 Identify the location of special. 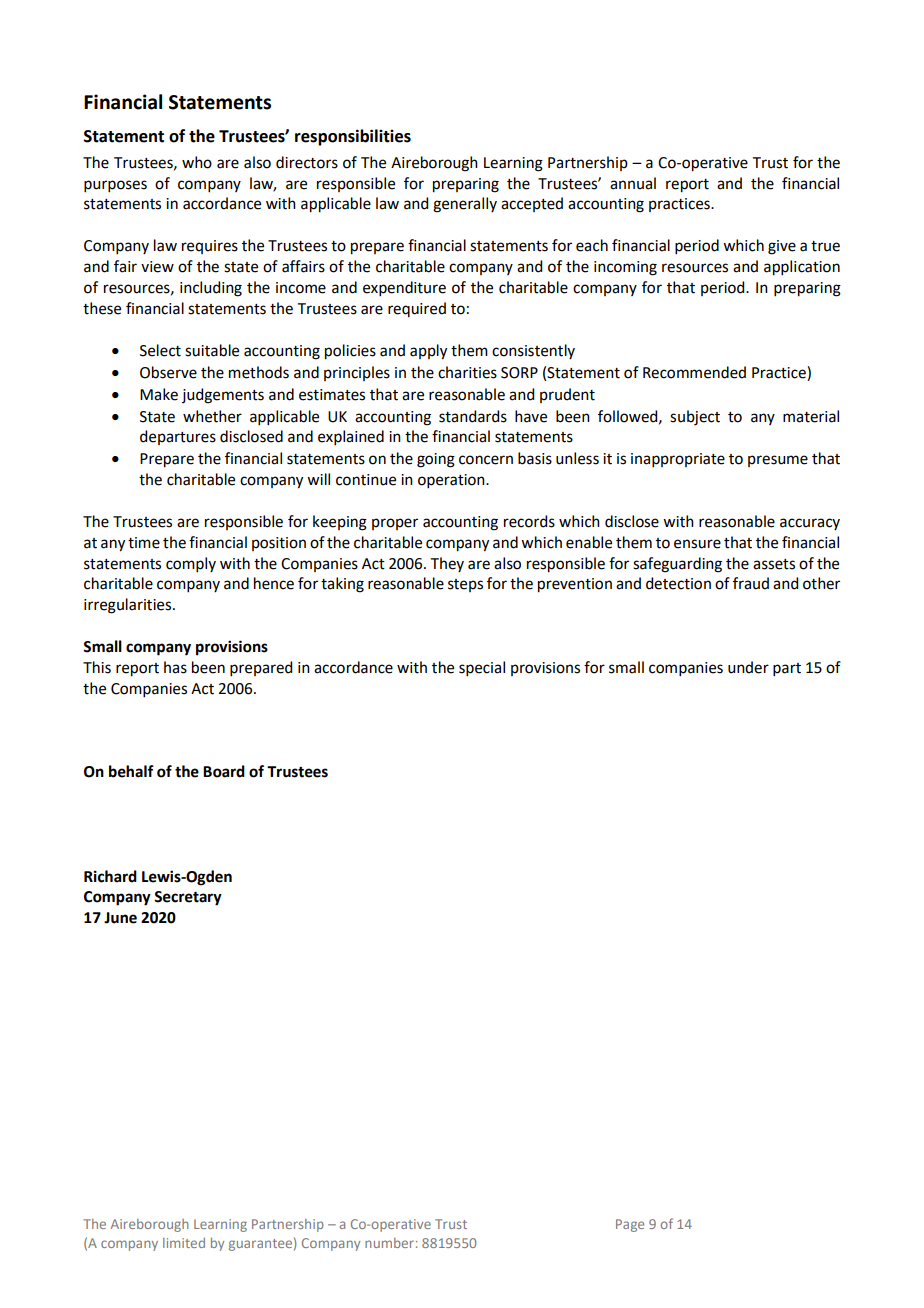
(482, 668).
